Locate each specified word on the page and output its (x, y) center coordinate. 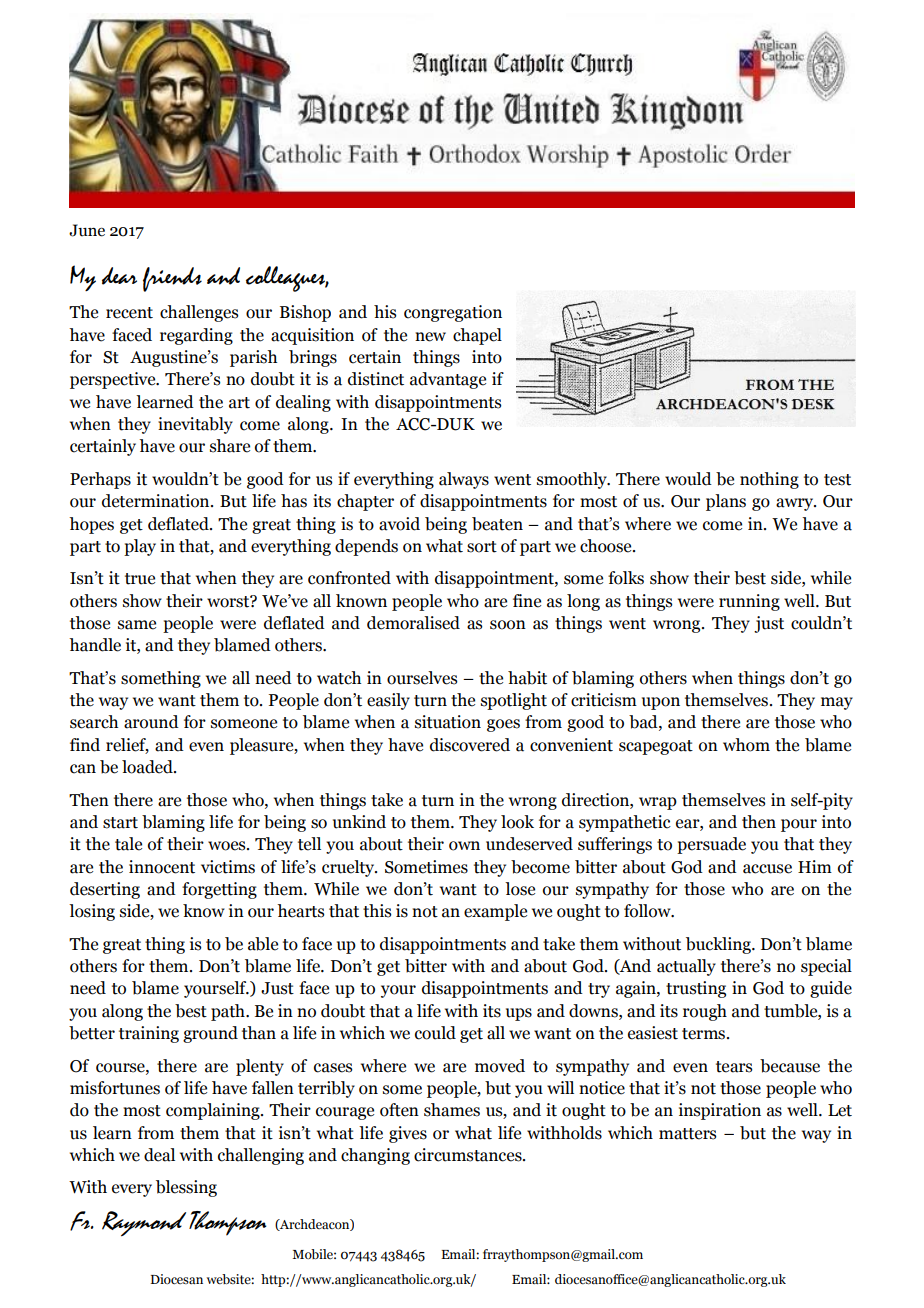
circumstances (469, 1155)
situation (448, 722)
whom (746, 745)
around (151, 722)
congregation (453, 313)
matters (687, 1134)
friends (172, 279)
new (430, 337)
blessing (186, 1188)
